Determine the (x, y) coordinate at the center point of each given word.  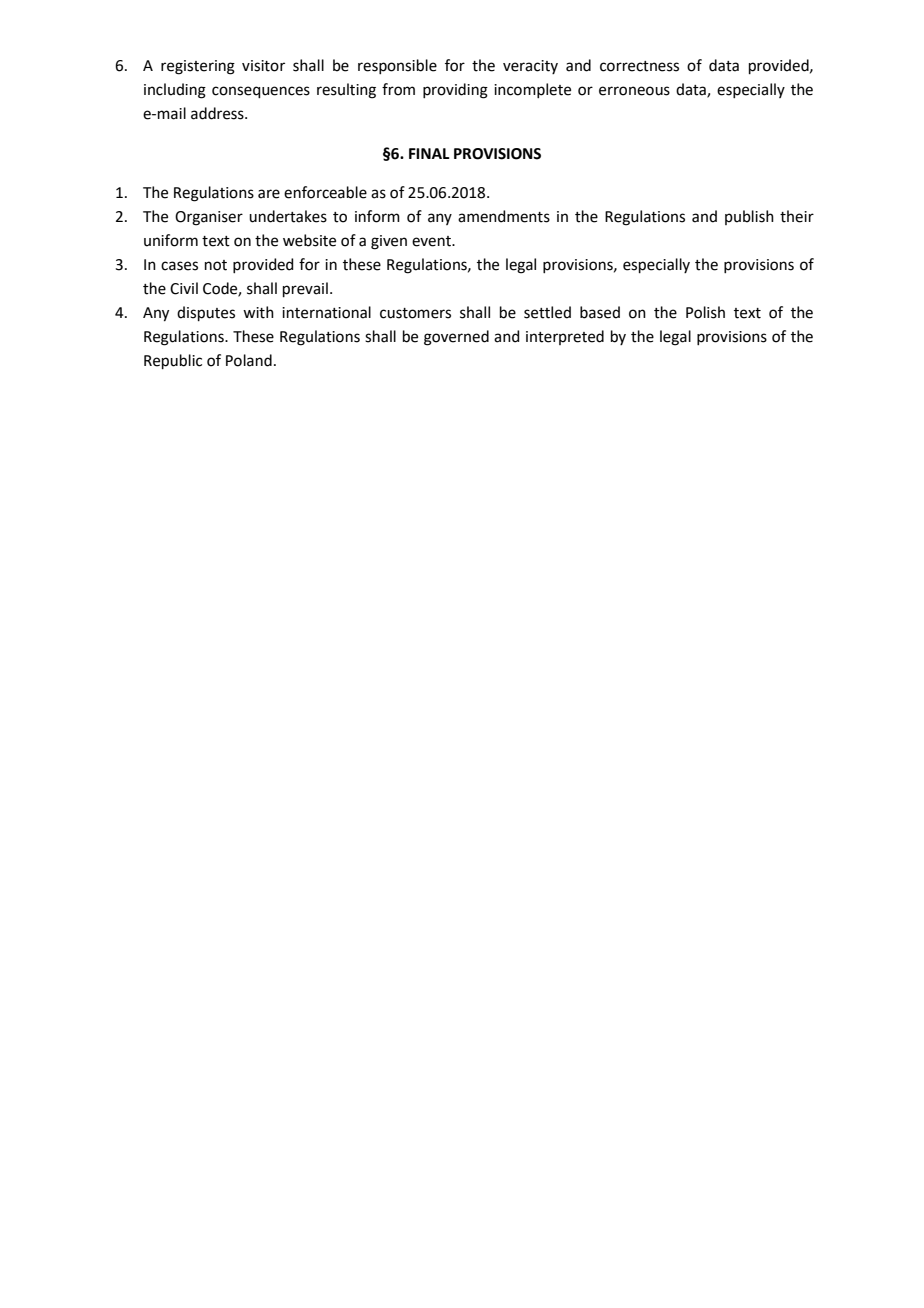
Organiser (209, 218)
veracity (530, 67)
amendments (504, 216)
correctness (639, 66)
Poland (249, 360)
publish (749, 217)
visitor (263, 66)
